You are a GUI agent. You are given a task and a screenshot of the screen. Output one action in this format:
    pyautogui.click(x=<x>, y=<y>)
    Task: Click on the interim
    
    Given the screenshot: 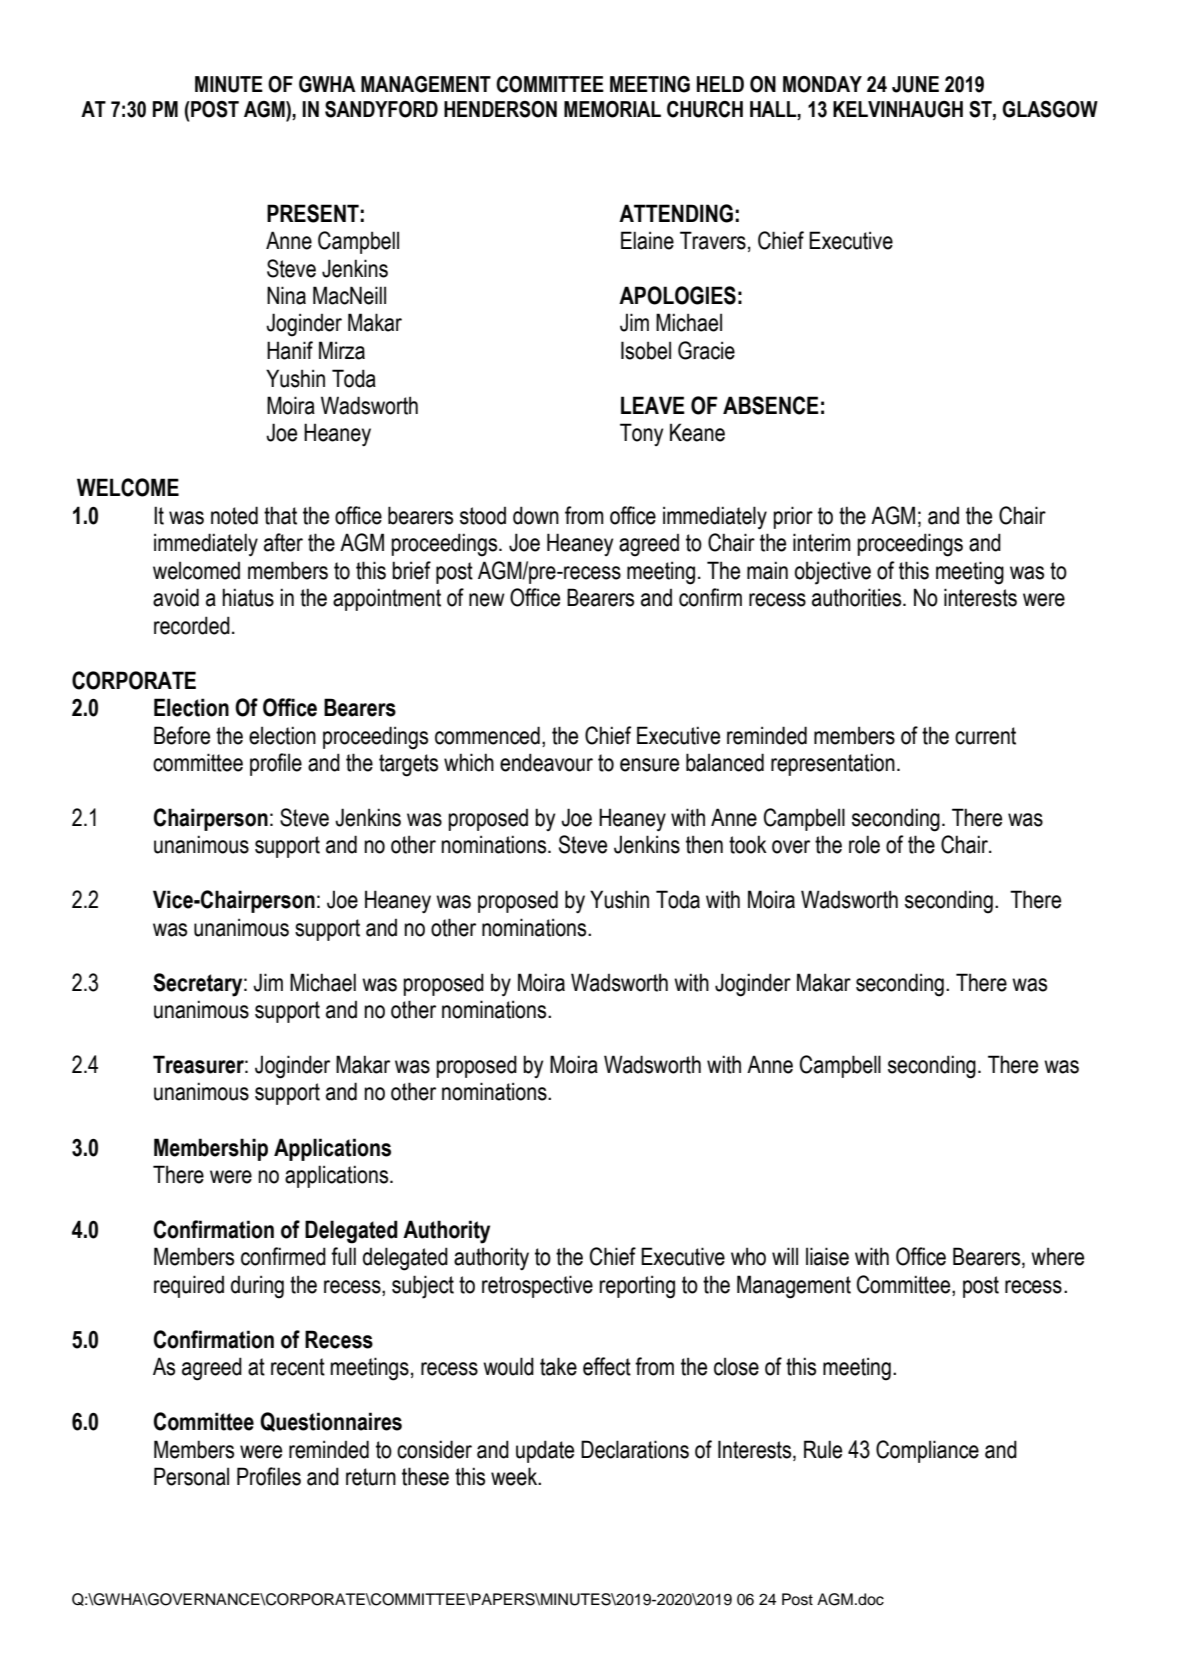 What is the action you would take?
    pyautogui.click(x=822, y=542)
